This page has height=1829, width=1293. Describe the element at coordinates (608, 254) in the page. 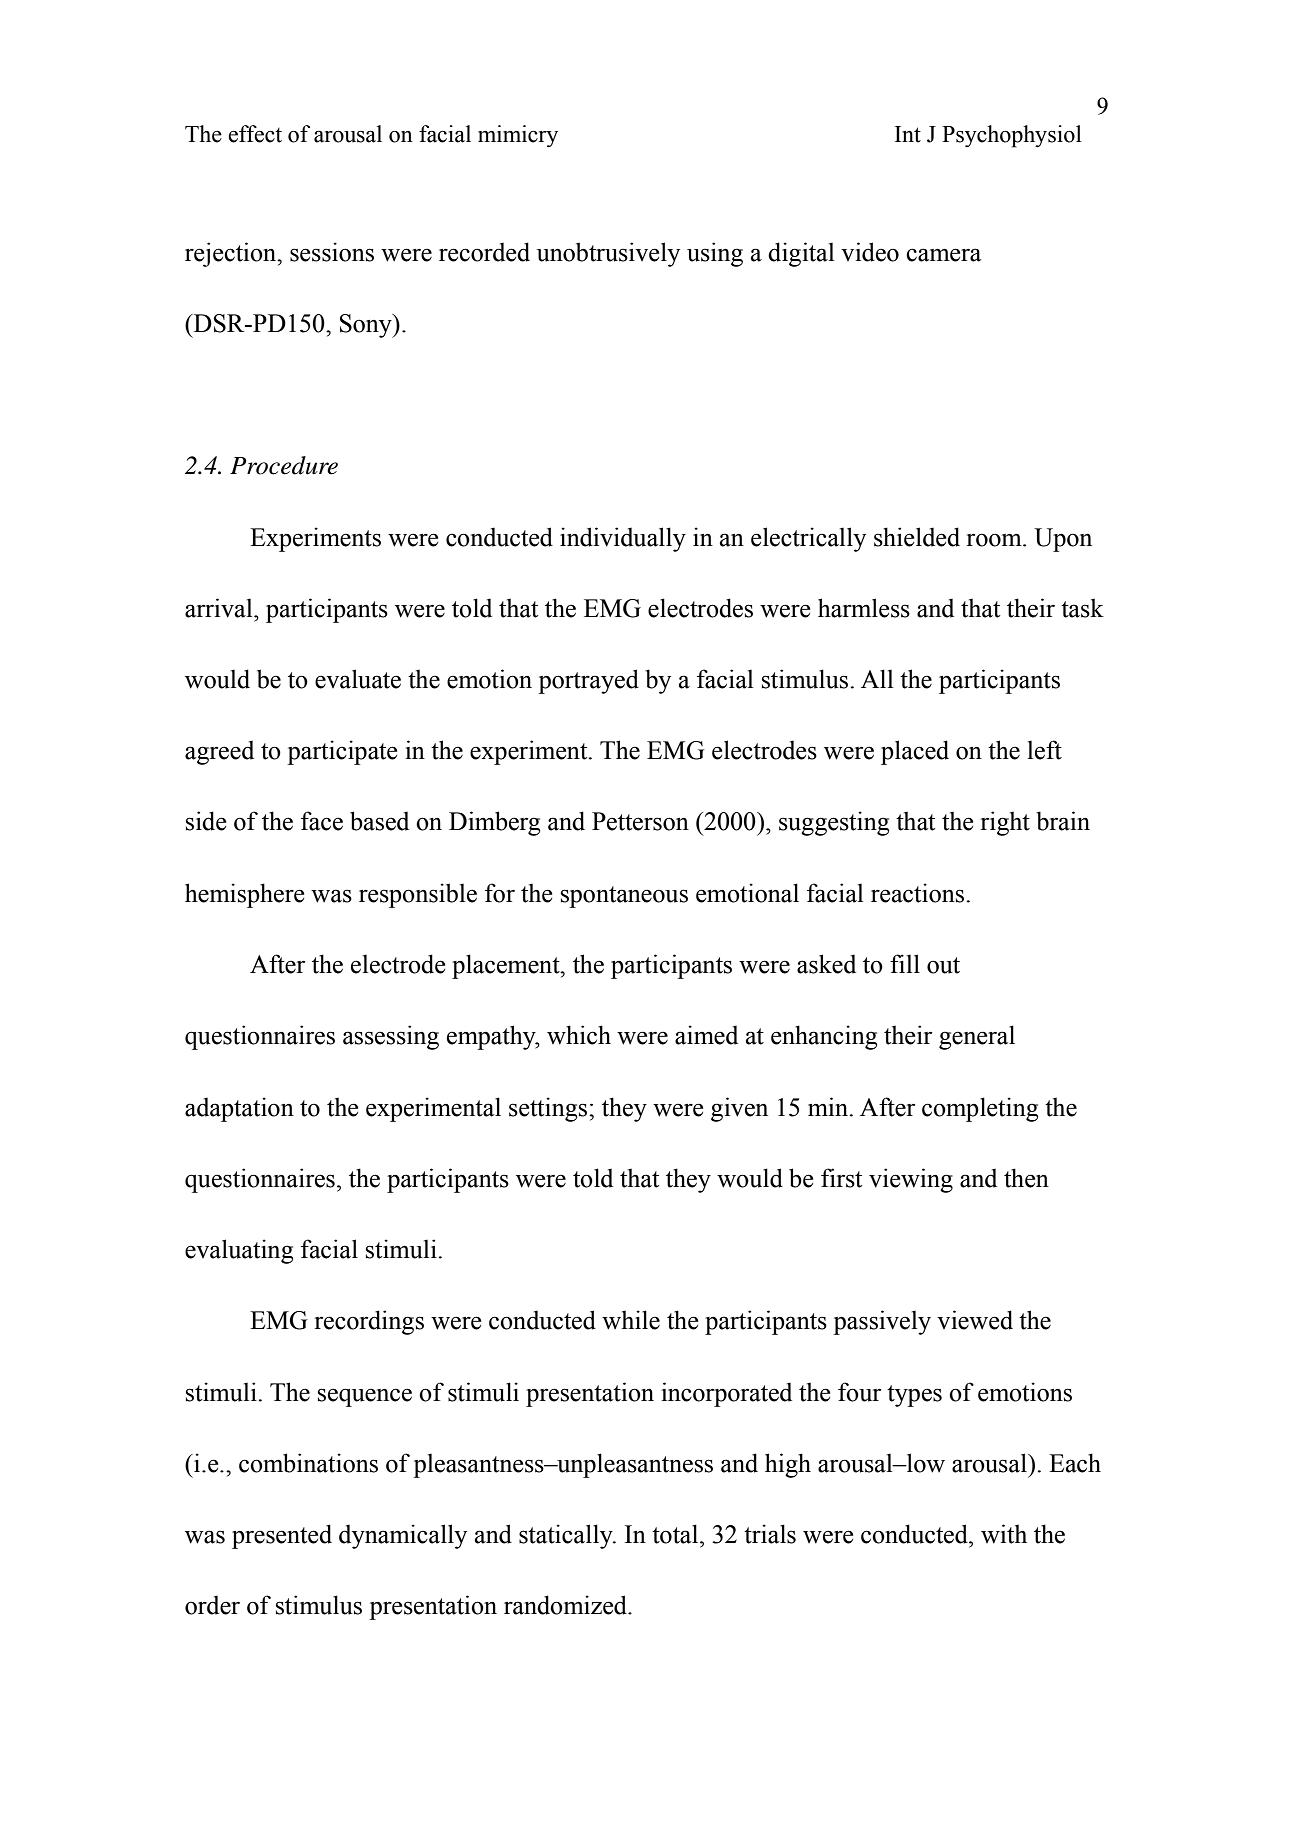

I see `unobtrusively` at that location.
